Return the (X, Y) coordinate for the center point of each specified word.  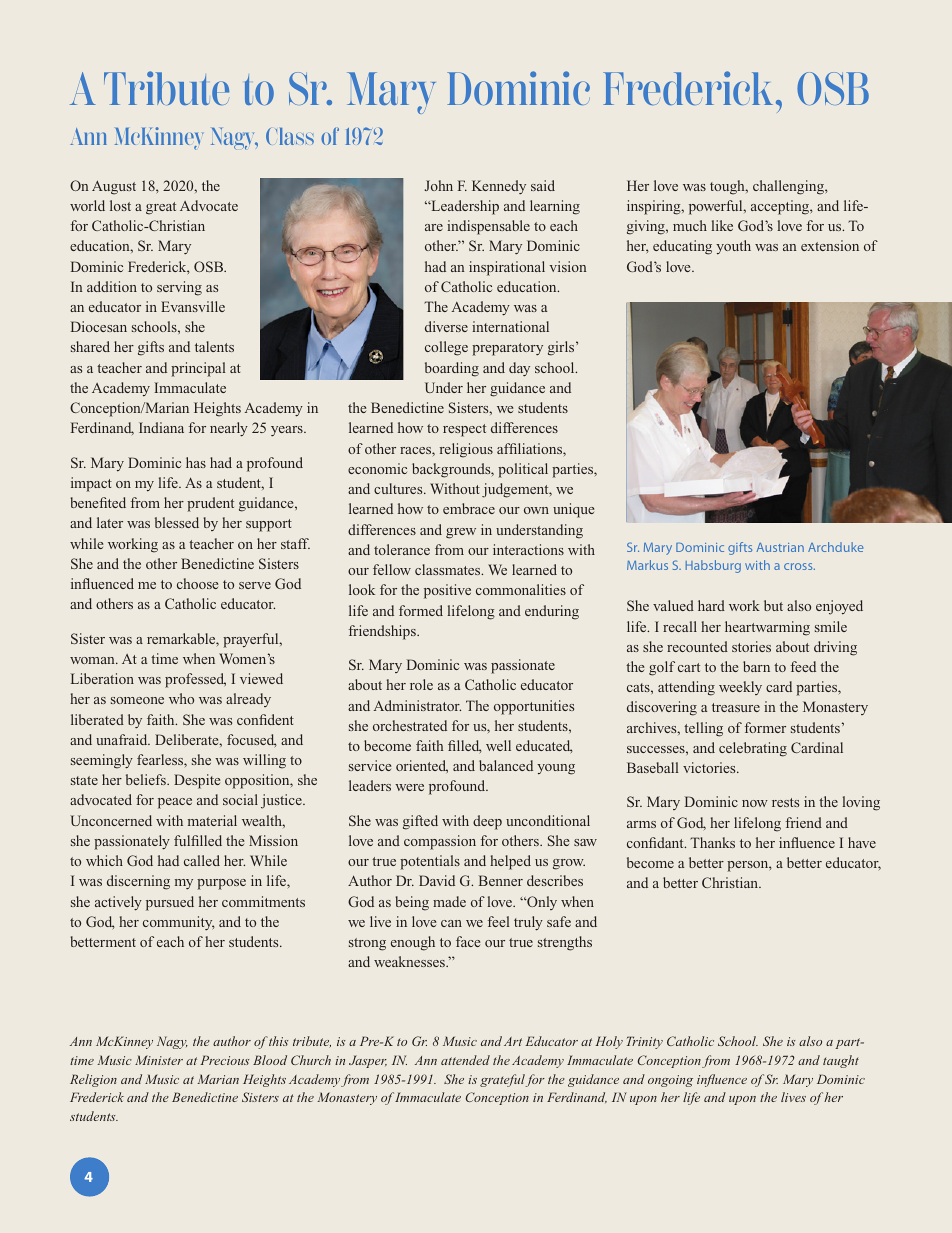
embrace (469, 508)
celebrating (753, 749)
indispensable (488, 227)
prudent (210, 504)
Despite (197, 781)
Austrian (780, 547)
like (722, 225)
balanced (506, 765)
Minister (159, 1060)
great (161, 208)
